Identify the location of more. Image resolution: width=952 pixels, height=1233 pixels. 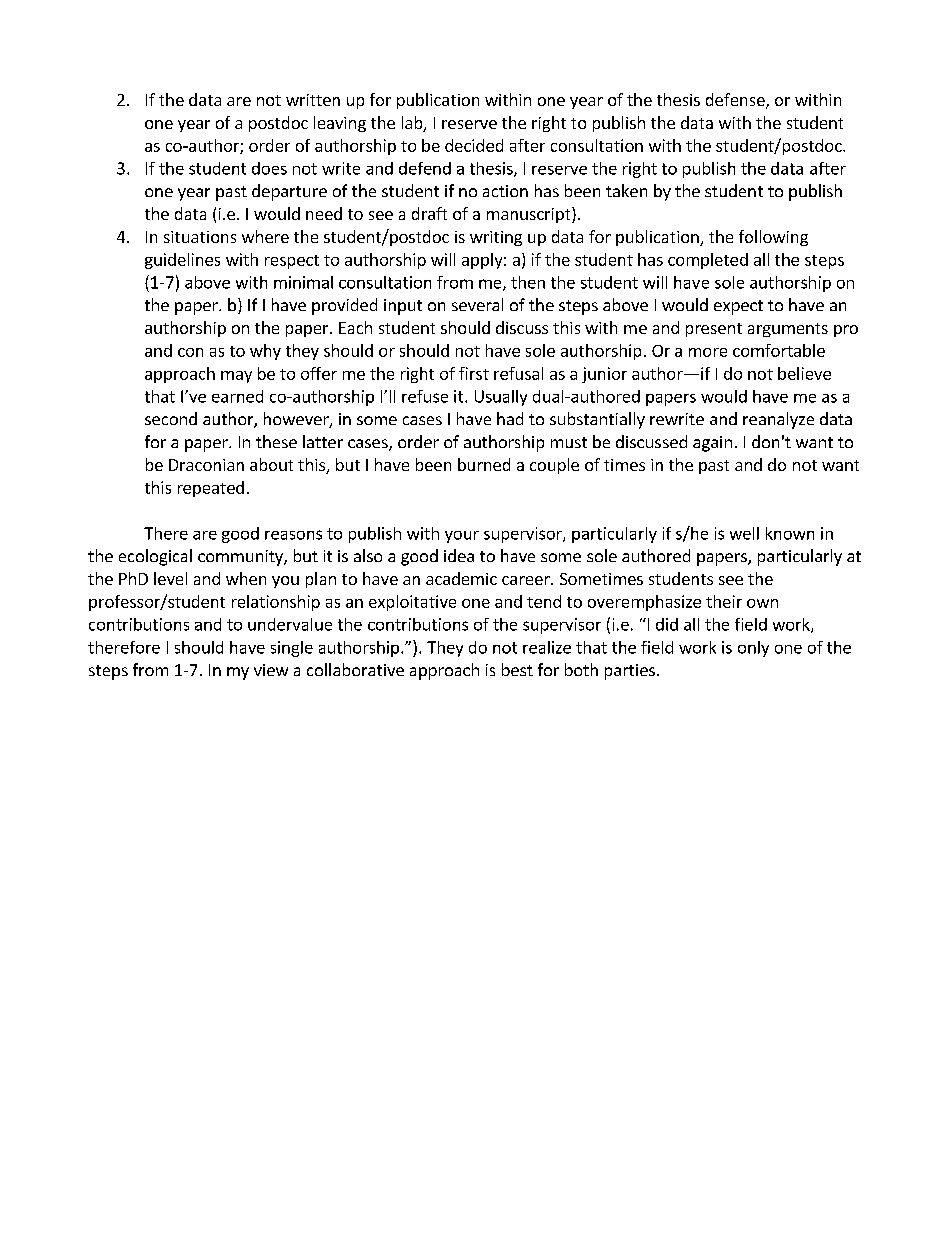
(708, 352).
